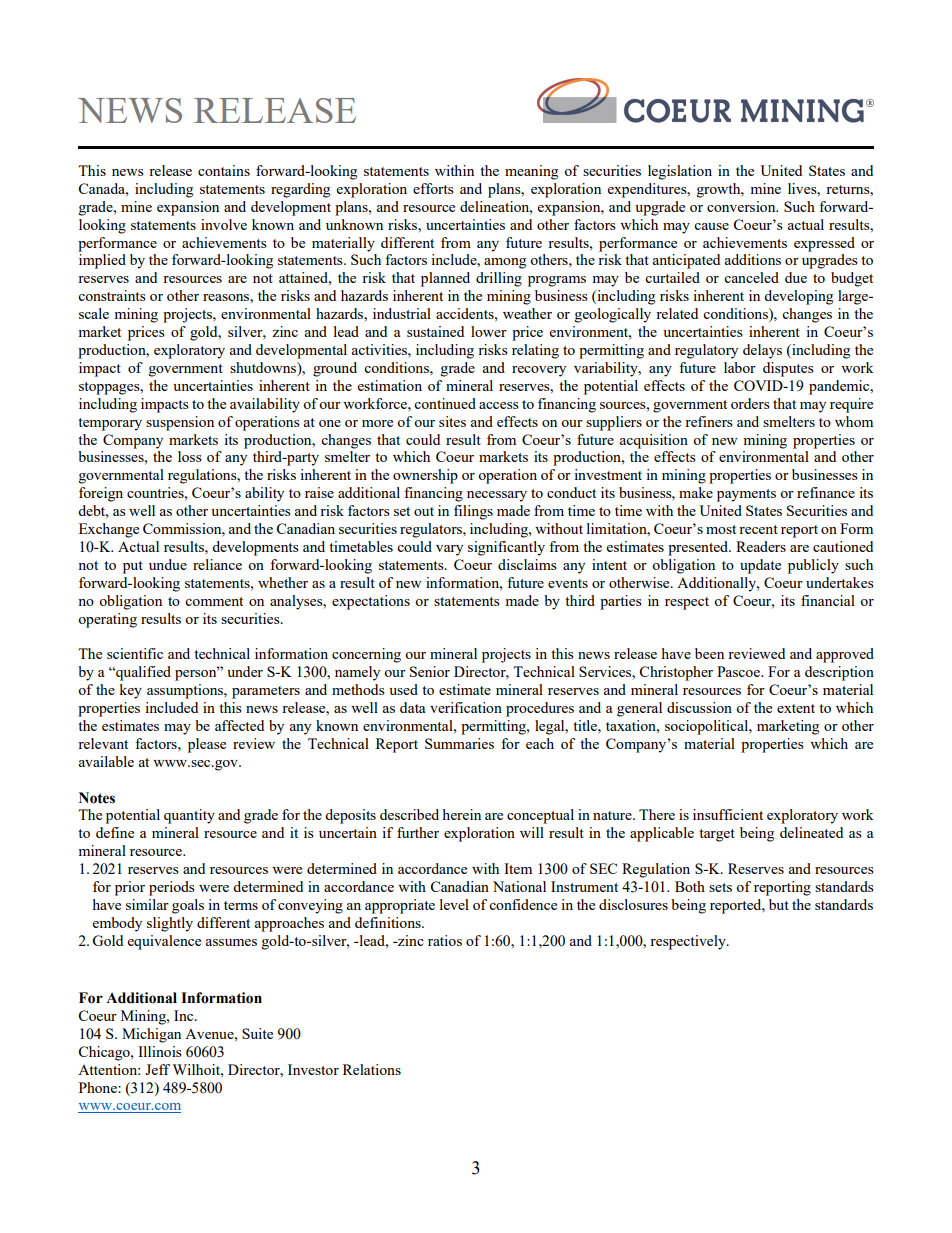 The width and height of the screenshot is (952, 1233). Describe the element at coordinates (497, 496) in the screenshot. I see `necessary` at that location.
